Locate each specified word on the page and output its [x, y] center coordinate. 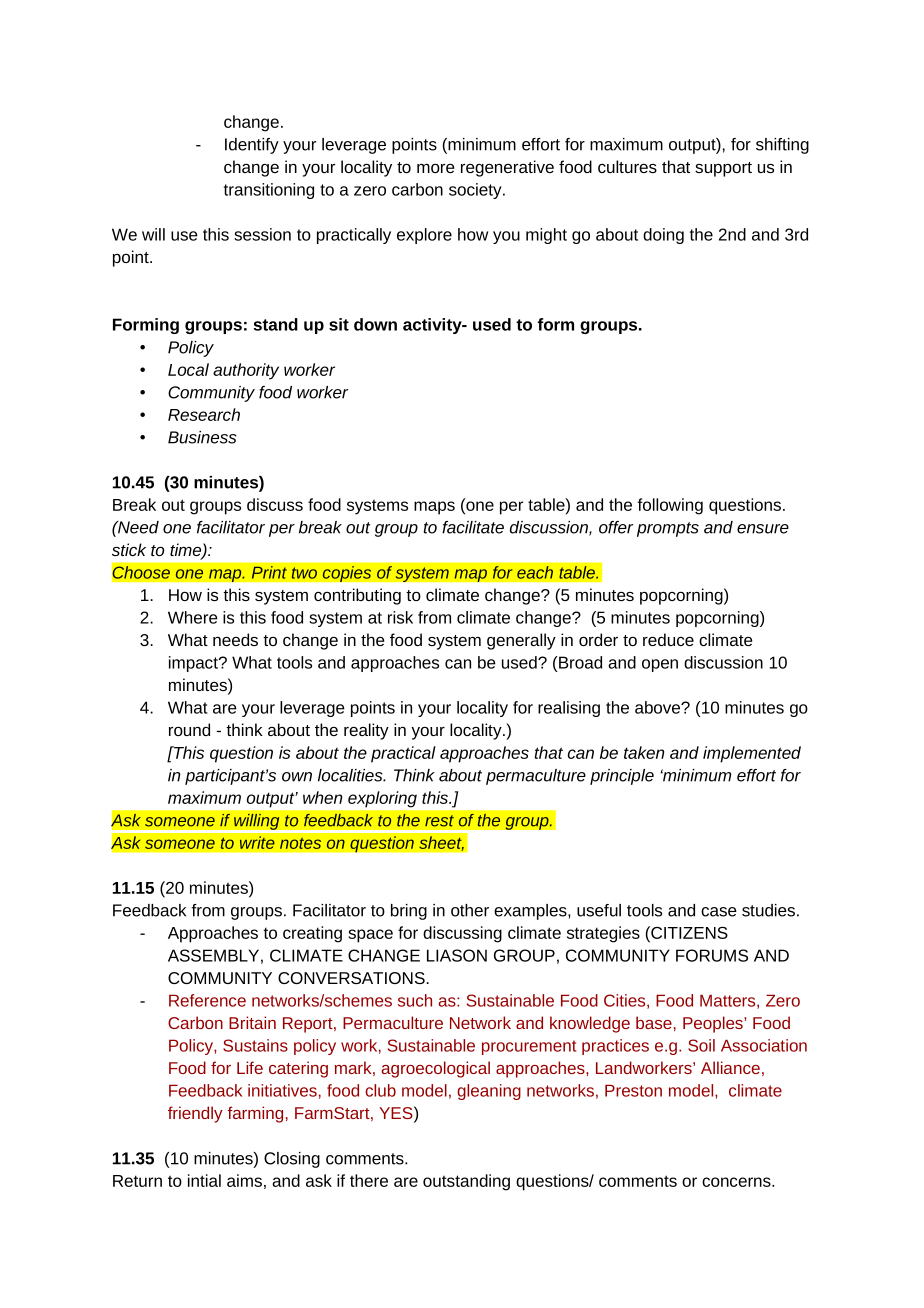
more [435, 168]
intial [204, 1180]
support [723, 169]
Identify [252, 146]
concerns [737, 1182]
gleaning [489, 1092]
